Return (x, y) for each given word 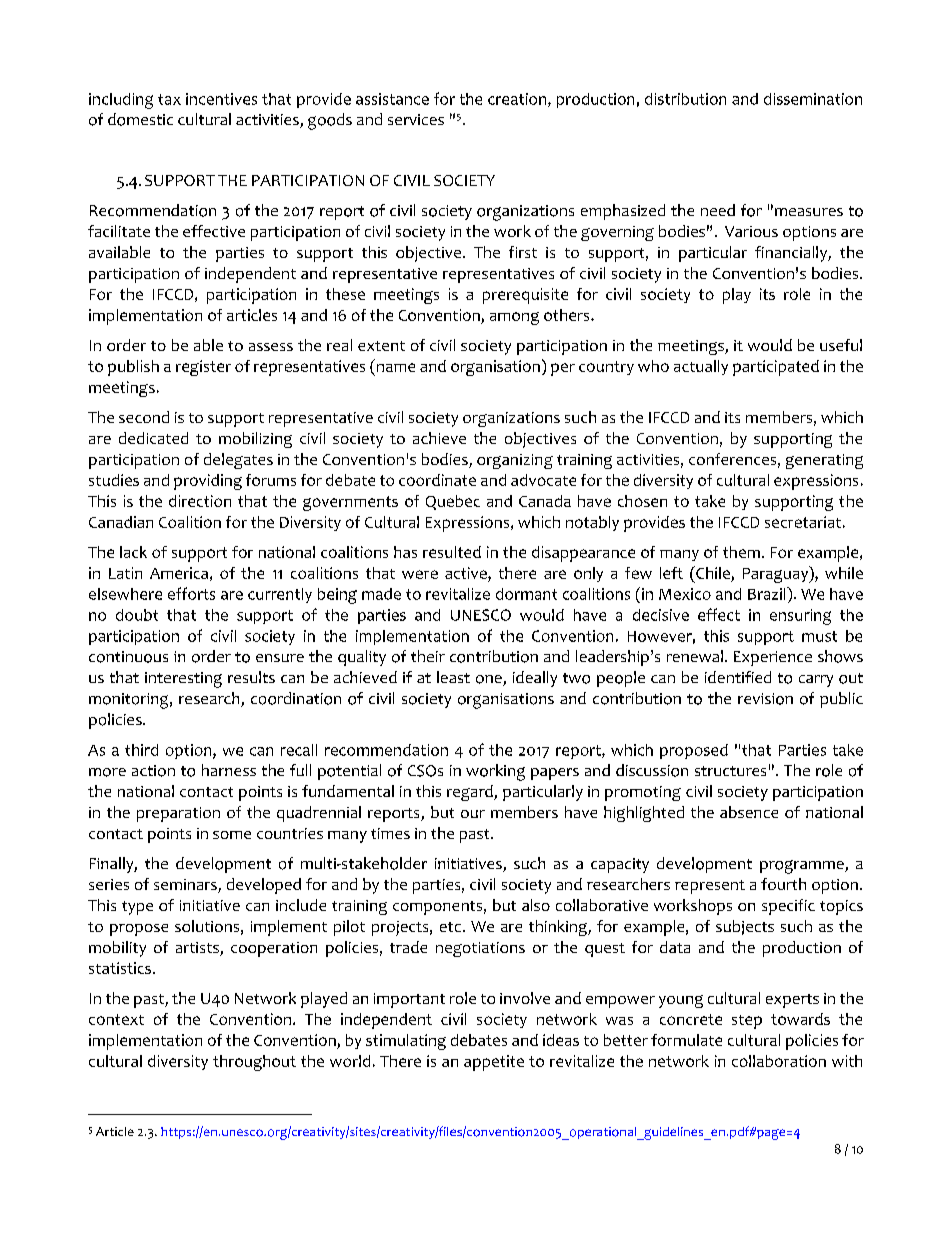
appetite (494, 1063)
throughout (254, 1063)
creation (518, 100)
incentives (221, 99)
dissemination (813, 99)
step (747, 1022)
